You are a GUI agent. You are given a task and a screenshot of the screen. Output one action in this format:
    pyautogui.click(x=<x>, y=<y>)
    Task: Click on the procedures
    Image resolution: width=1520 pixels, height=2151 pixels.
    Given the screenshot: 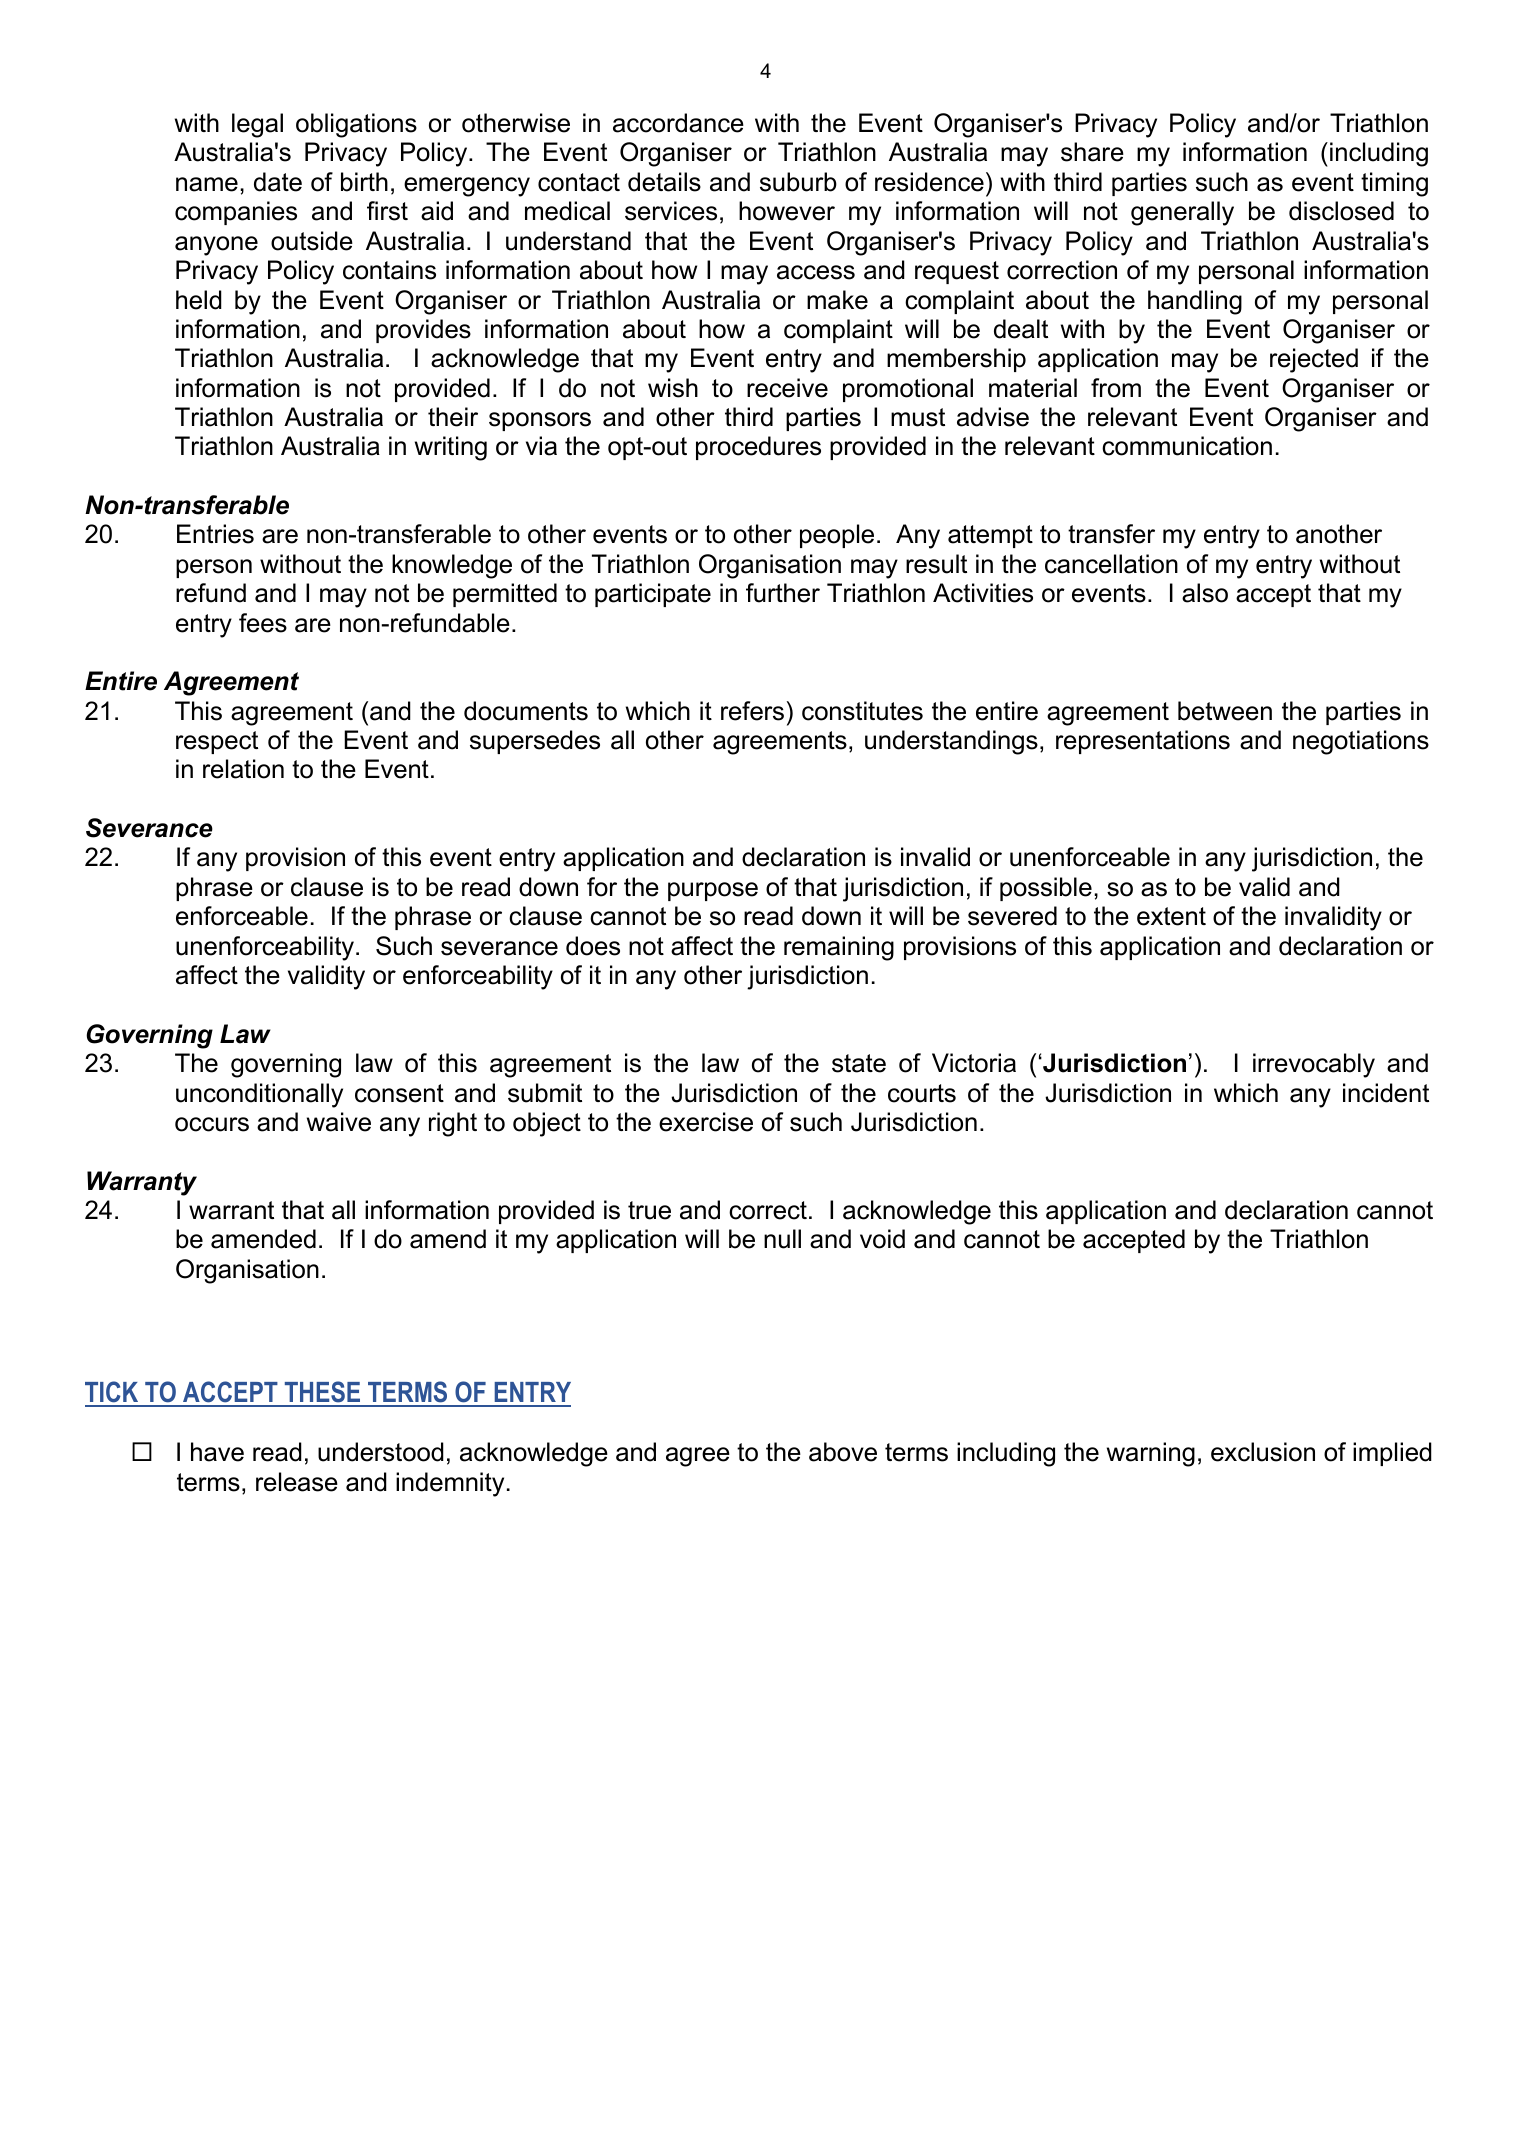 What is the action you would take?
    pyautogui.click(x=758, y=448)
